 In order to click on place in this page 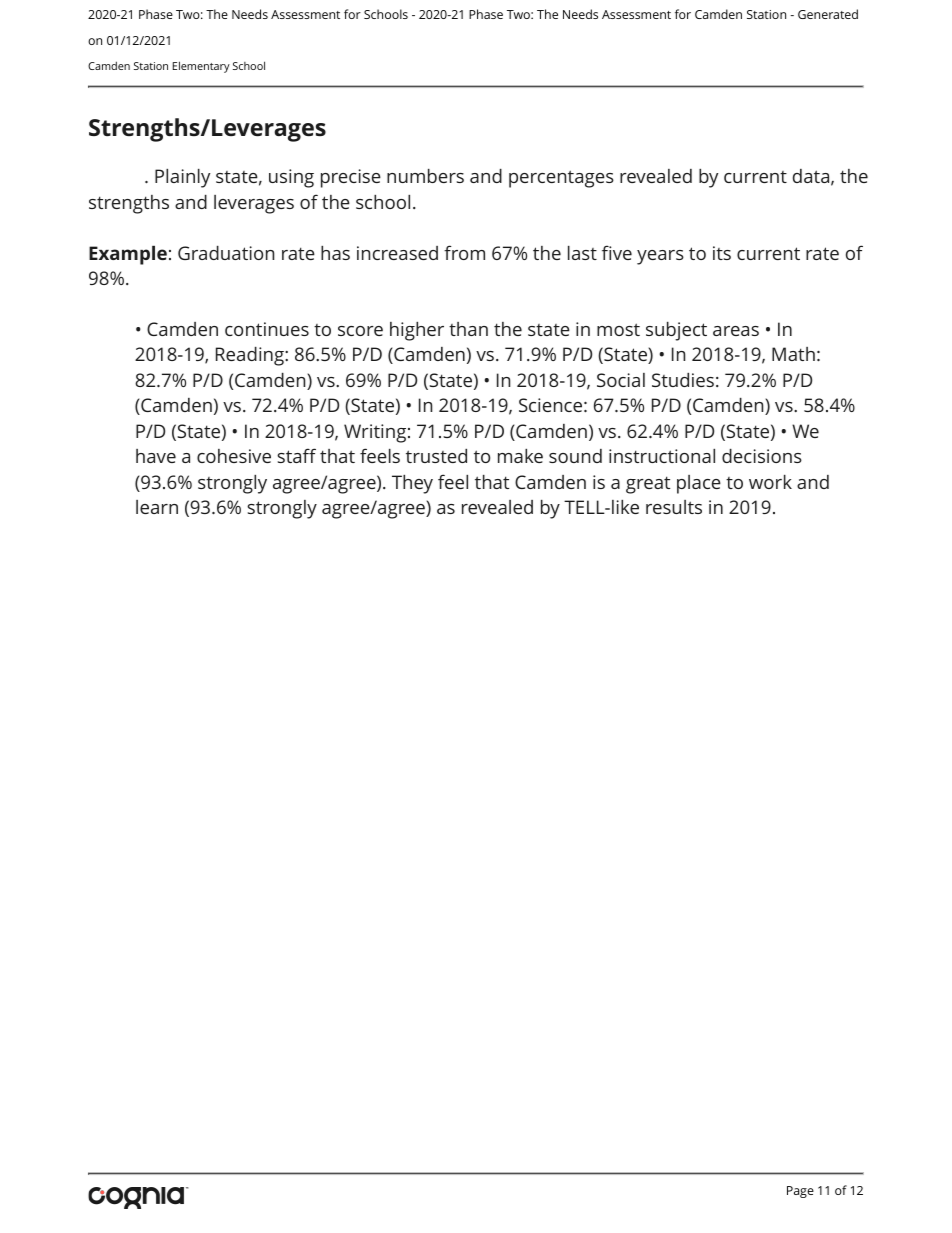, I will do `click(699, 484)`.
